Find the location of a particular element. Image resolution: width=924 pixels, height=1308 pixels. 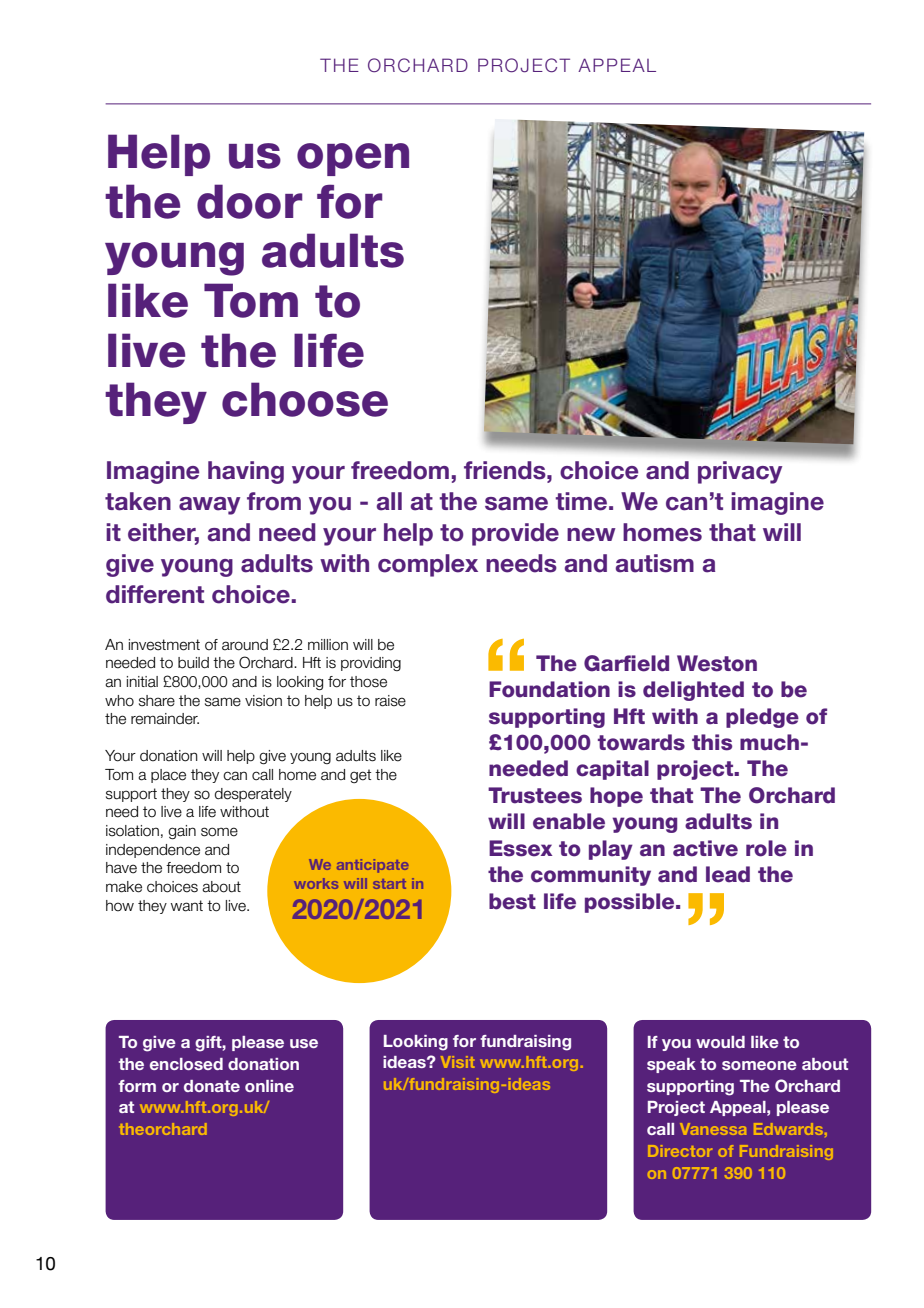

away is located at coordinates (209, 506).
